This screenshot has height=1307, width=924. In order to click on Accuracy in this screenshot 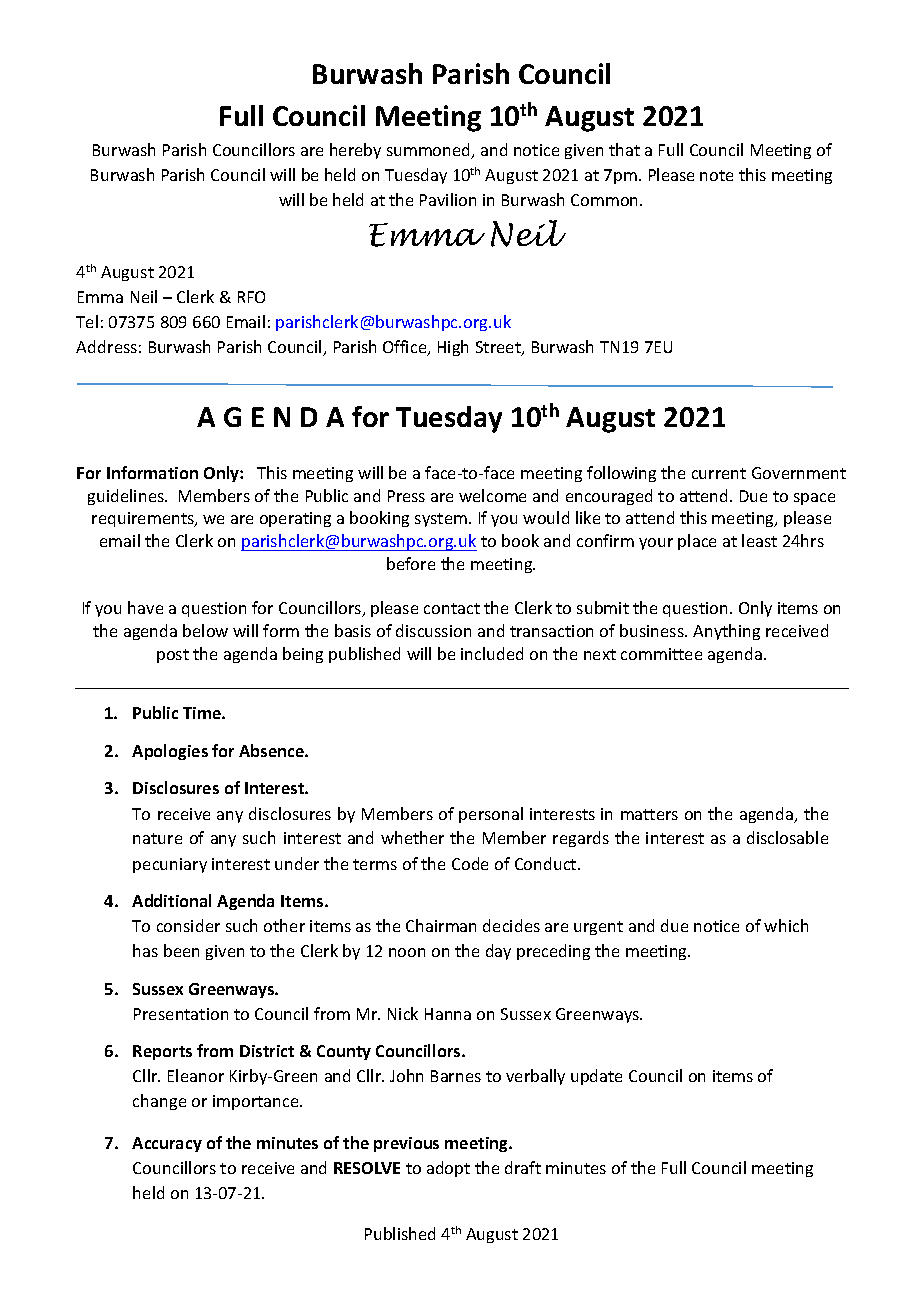, I will do `click(167, 1144)`.
